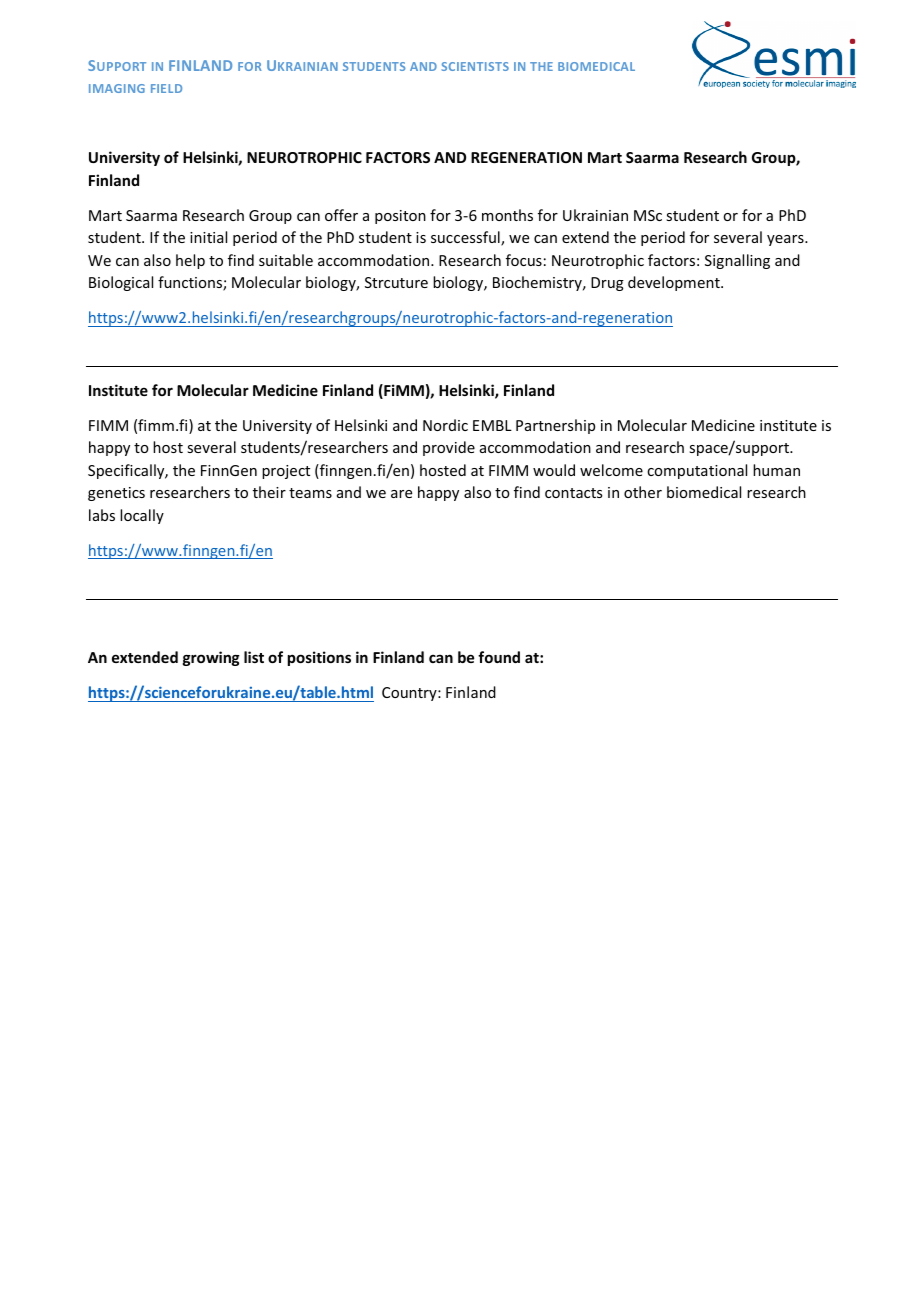 The height and width of the screenshot is (1308, 924). Describe the element at coordinates (475, 66) in the screenshot. I see `SCIENTISTS` at that location.
